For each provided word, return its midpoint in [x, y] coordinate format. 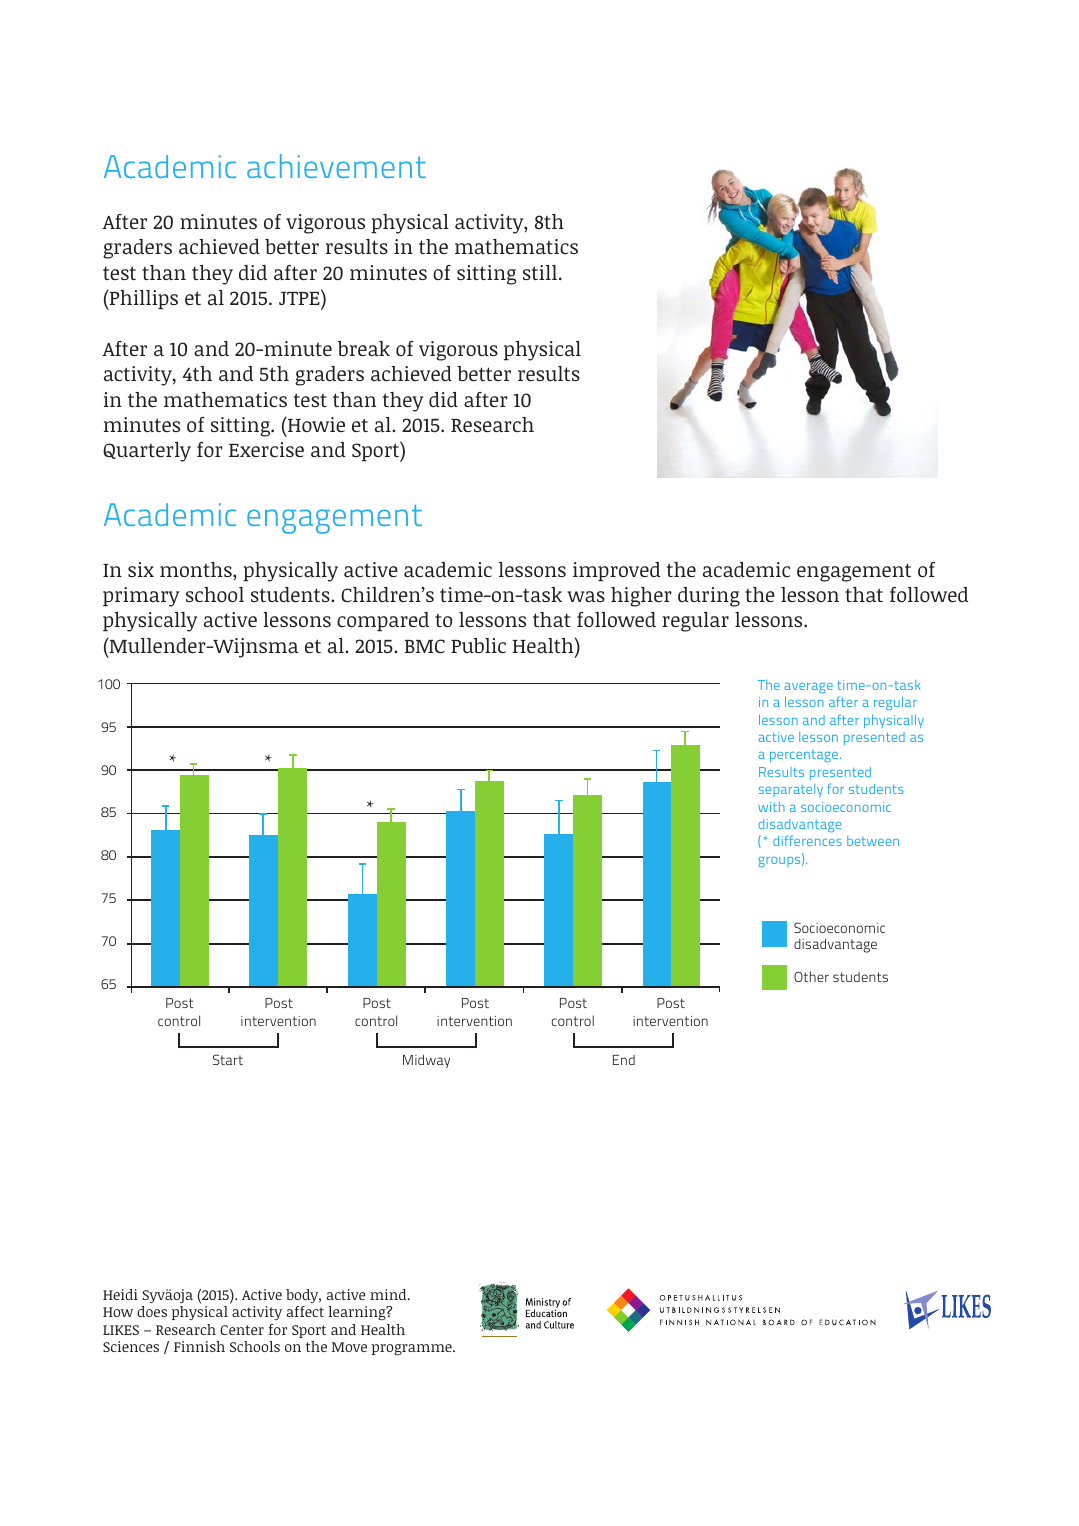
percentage [805, 756]
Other [811, 976]
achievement [336, 166]
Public [478, 645]
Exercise [266, 449]
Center [242, 1330]
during [709, 597]
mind [389, 1294]
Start [228, 1059]
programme [413, 1349]
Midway [426, 1061]
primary [141, 597]
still [540, 272]
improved [616, 572]
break [364, 348]
